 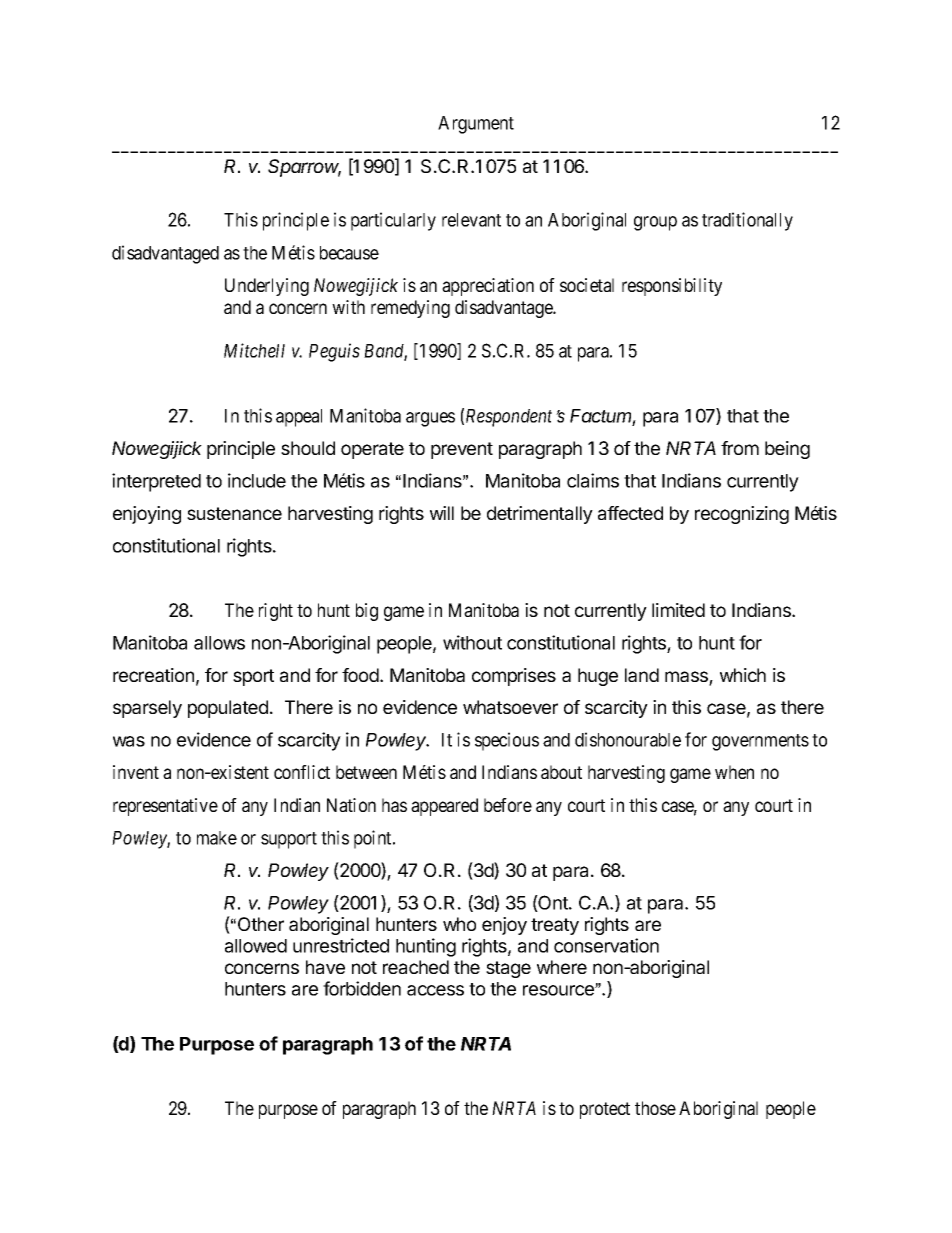 I want to click on argues, so click(x=430, y=419).
